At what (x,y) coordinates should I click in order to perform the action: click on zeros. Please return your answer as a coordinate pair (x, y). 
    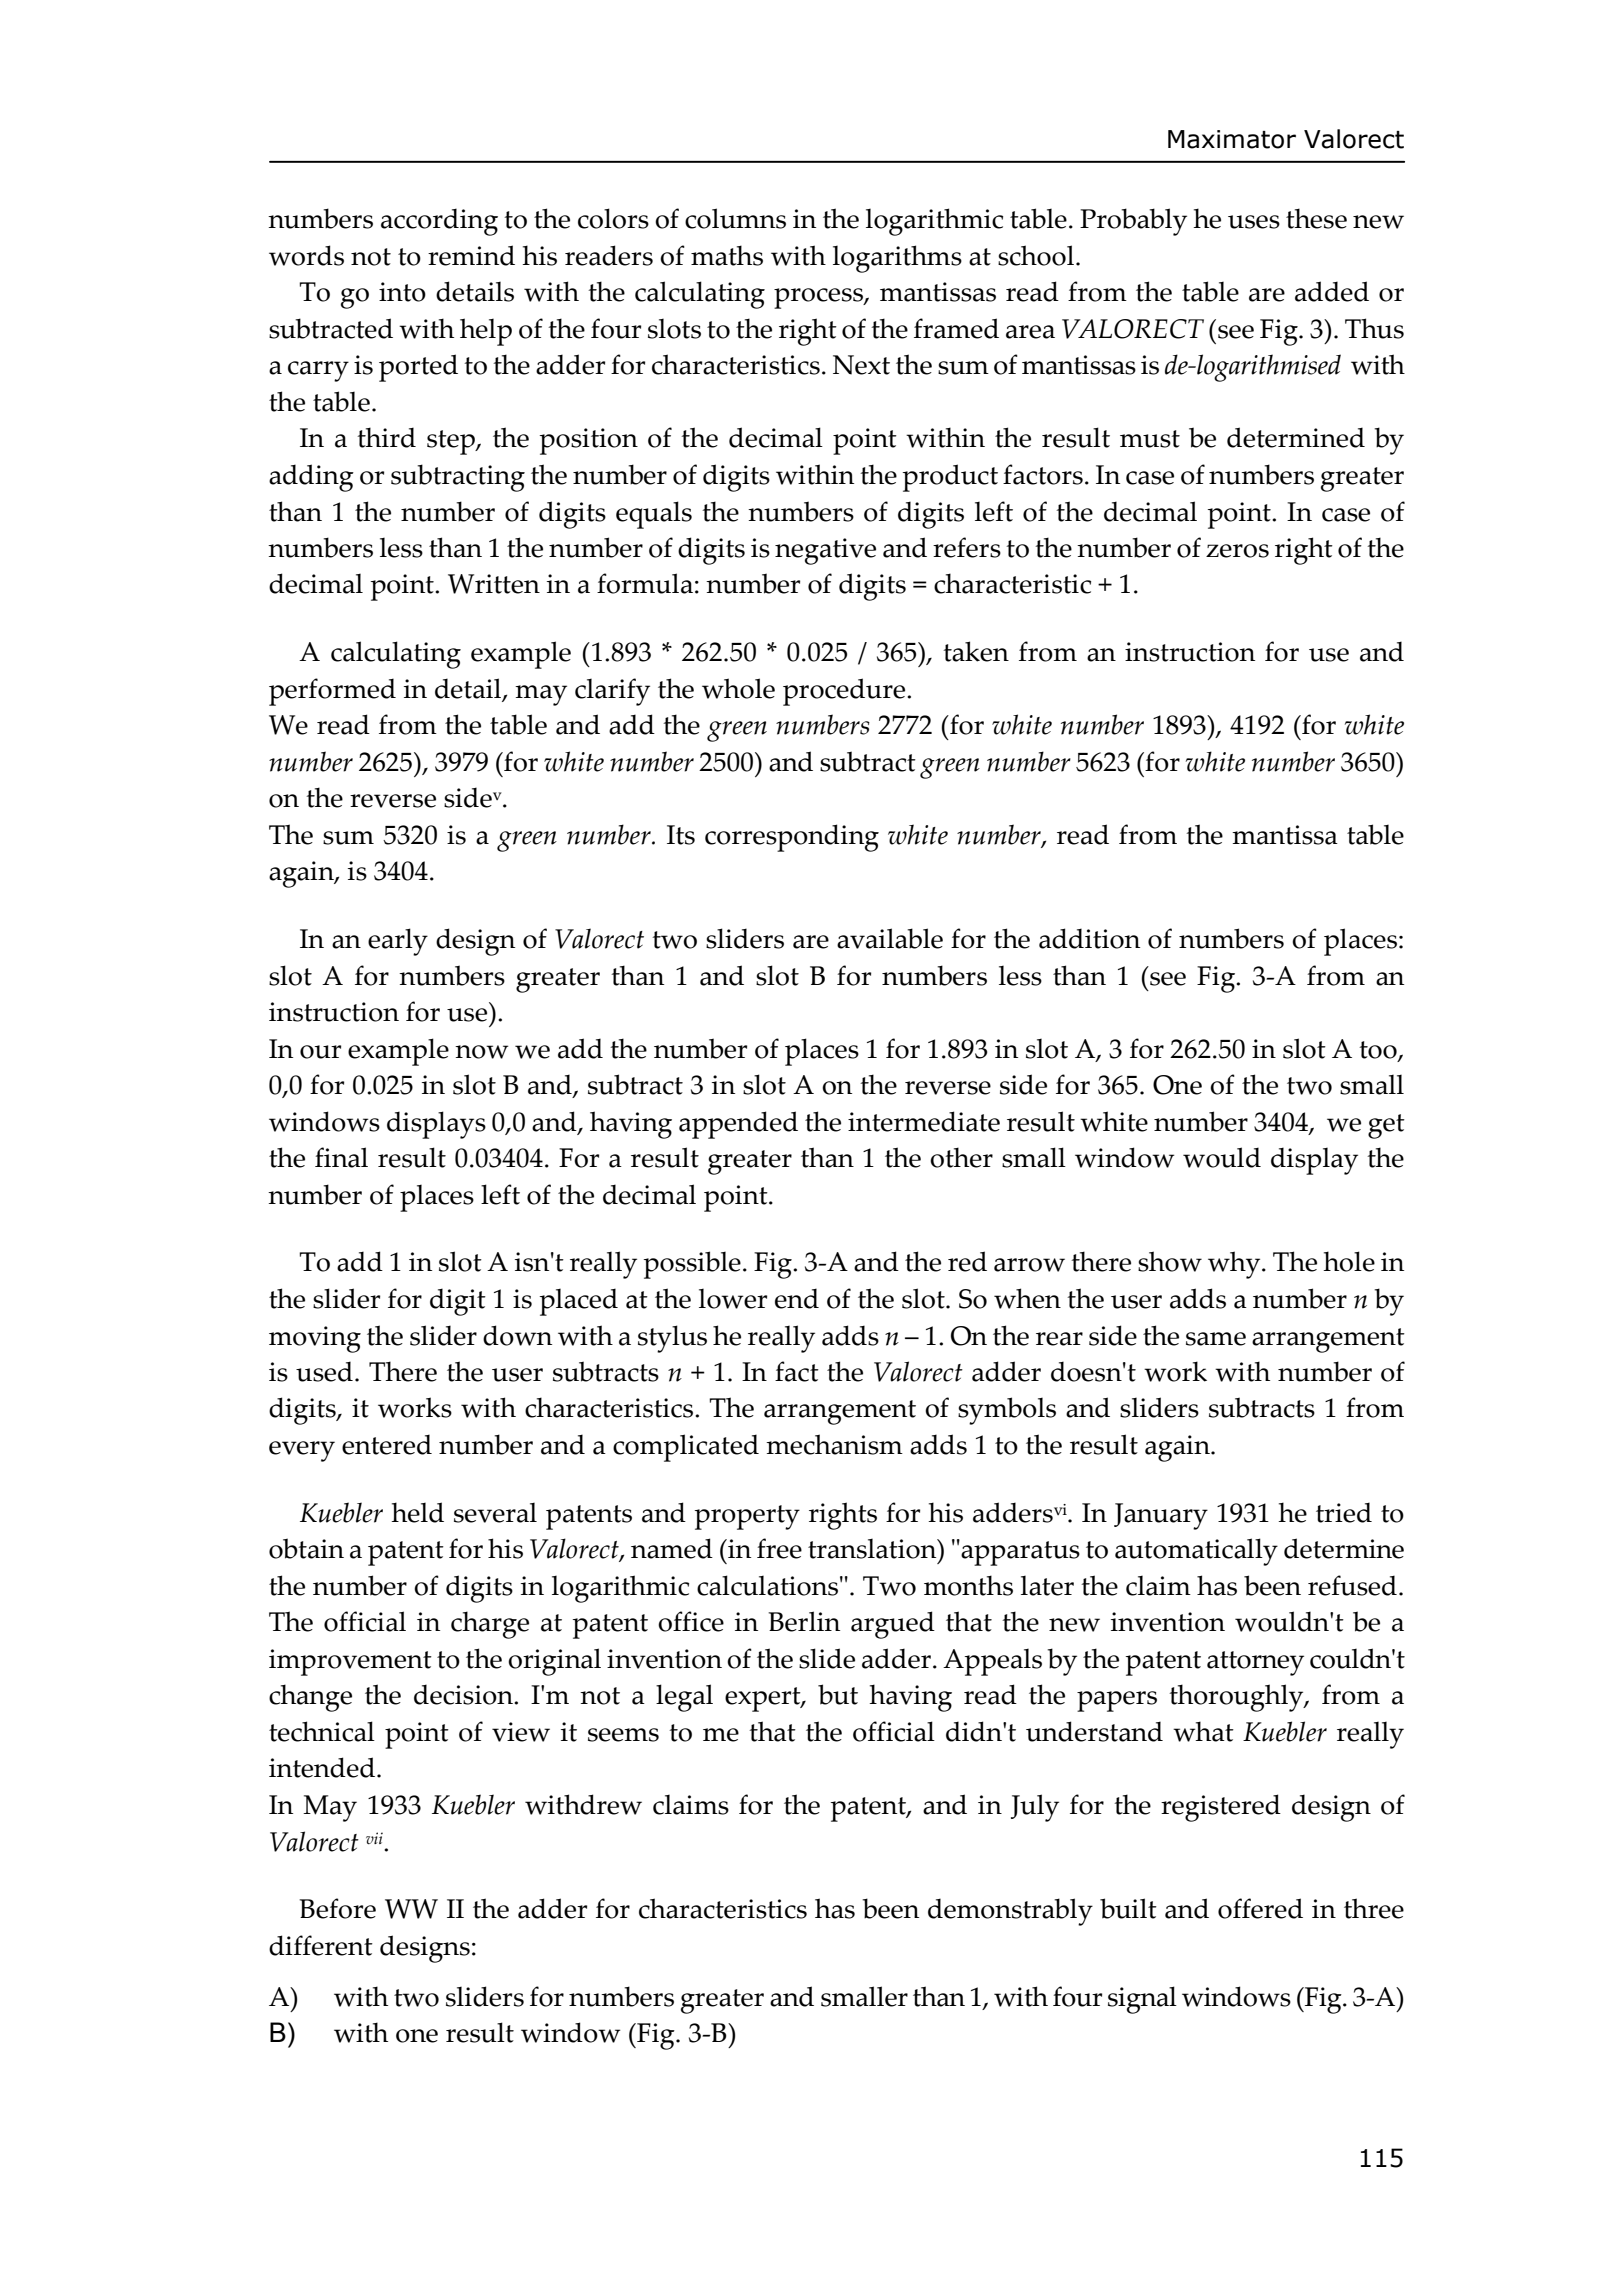
    Looking at the image, I should click on (1237, 551).
